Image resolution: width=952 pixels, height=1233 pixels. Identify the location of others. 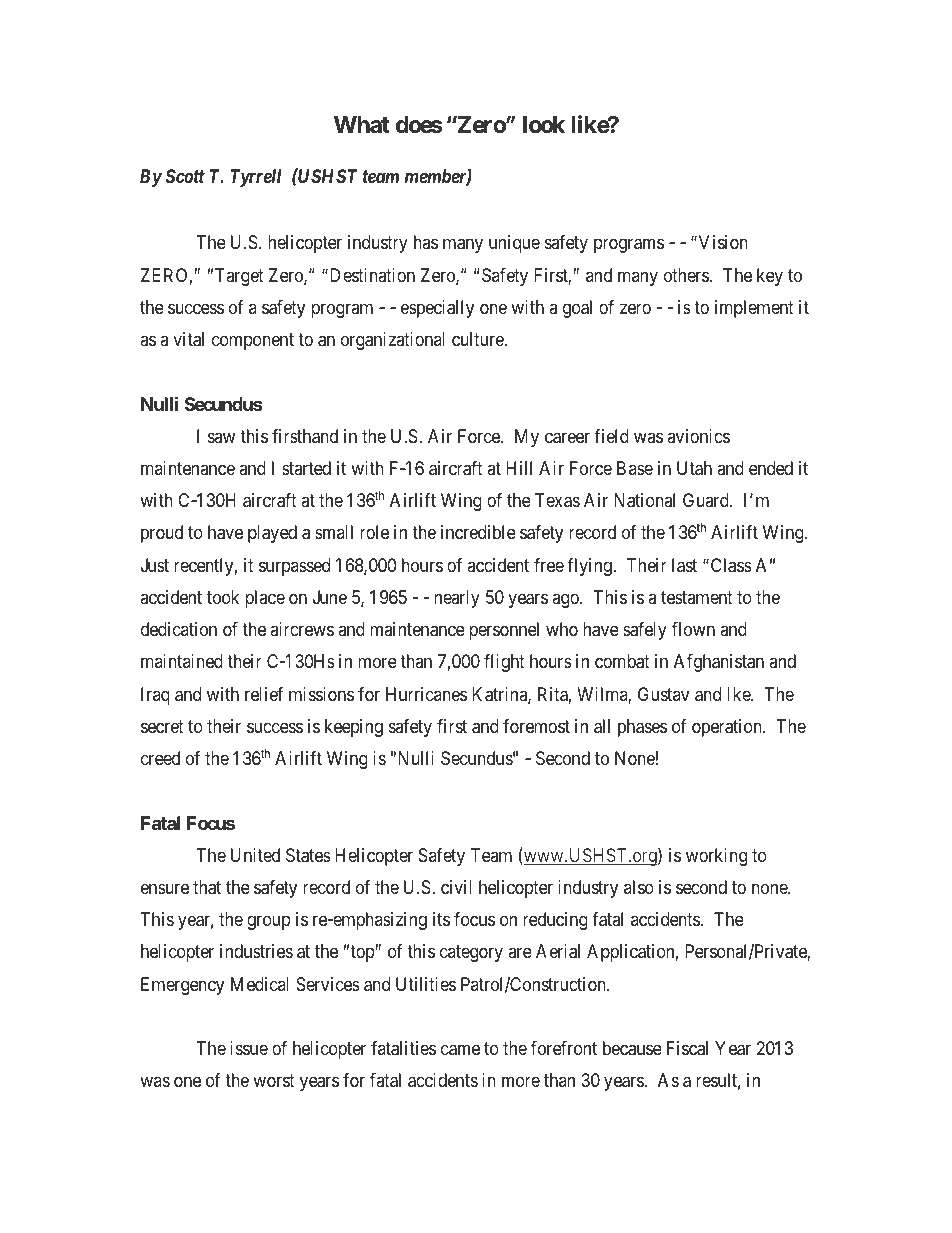
(686, 275).
